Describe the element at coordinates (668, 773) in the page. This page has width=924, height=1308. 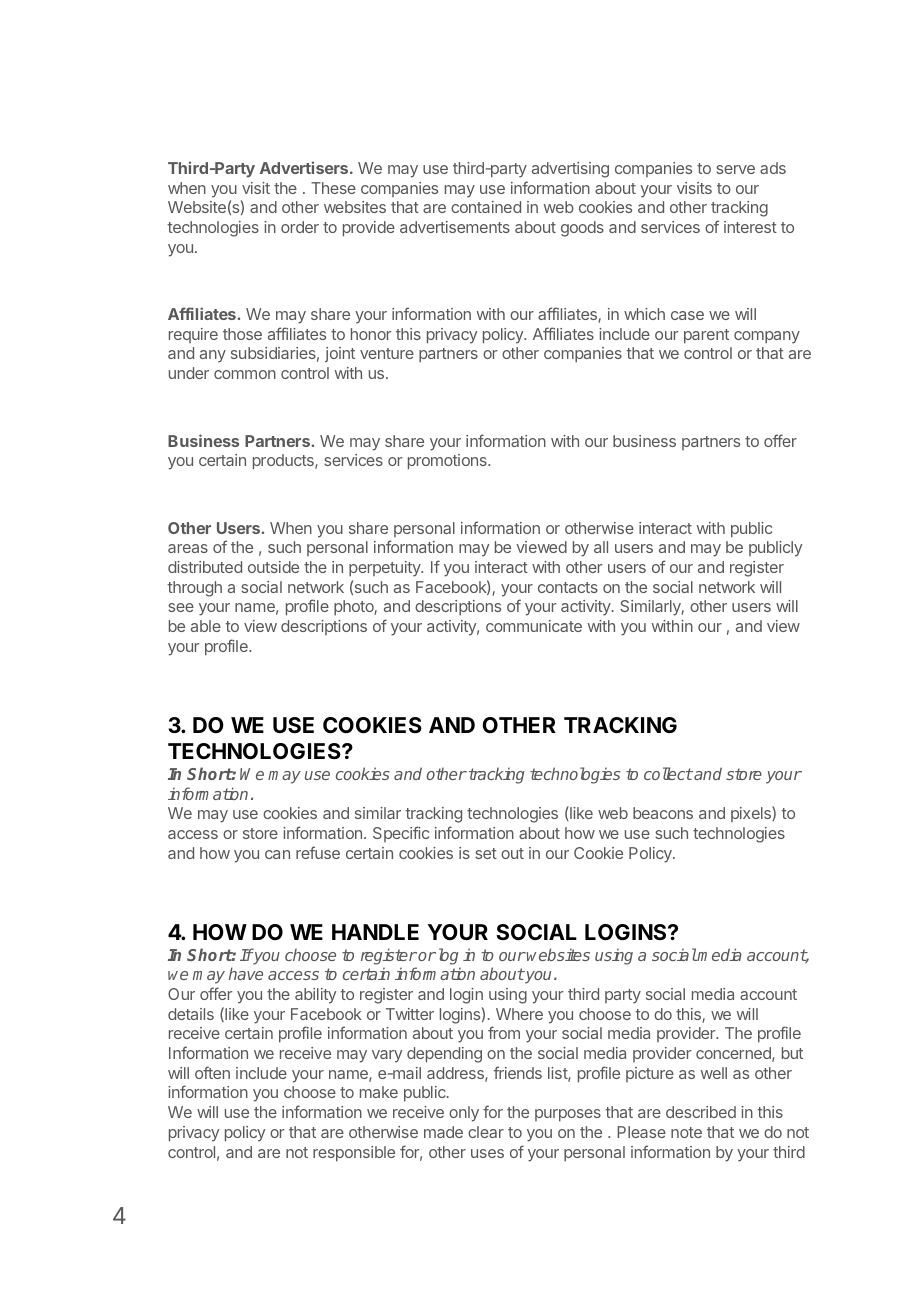
I see `collect` at that location.
